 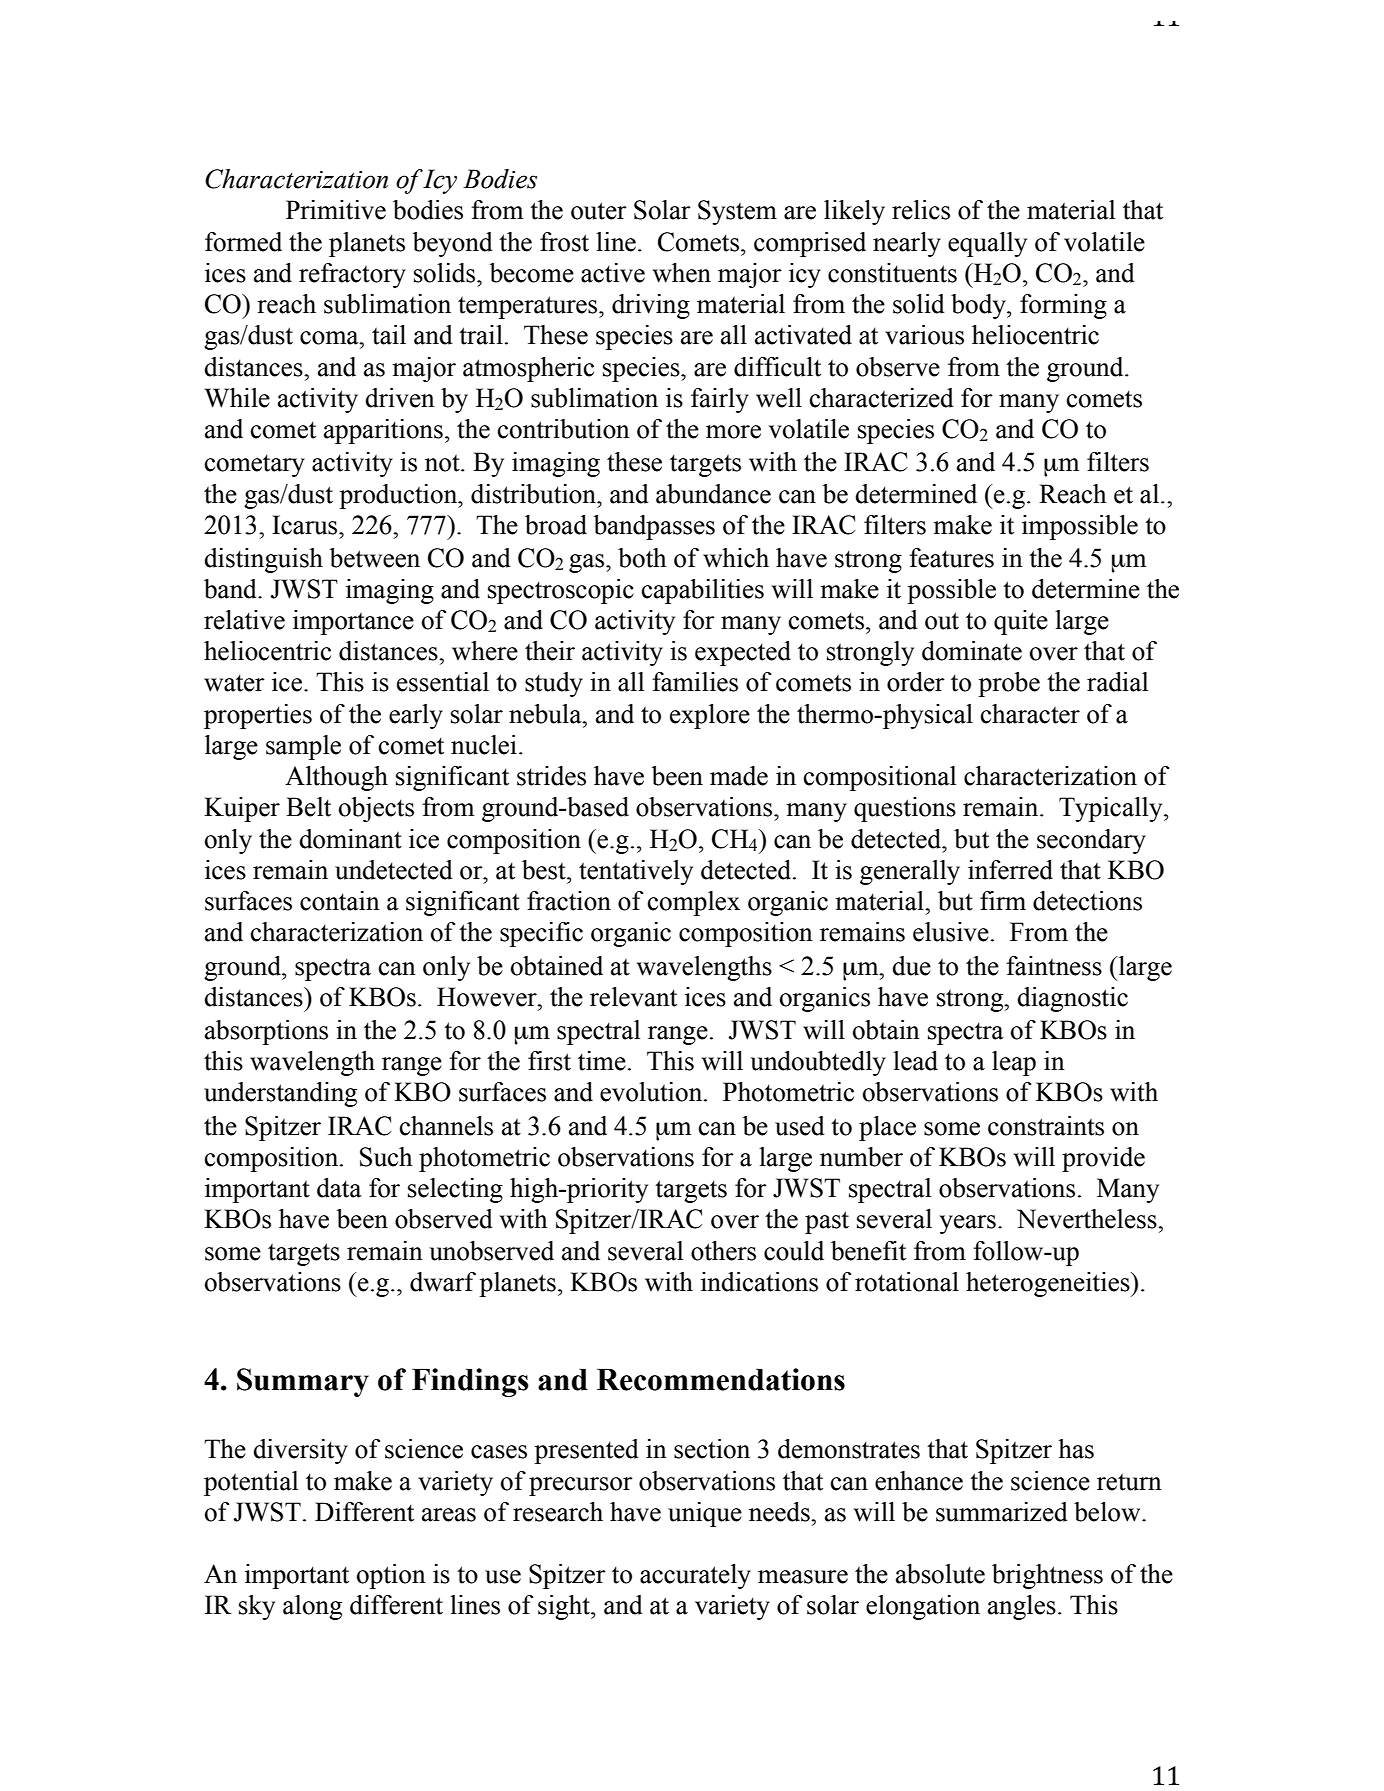 I want to click on accurately, so click(x=695, y=1576).
